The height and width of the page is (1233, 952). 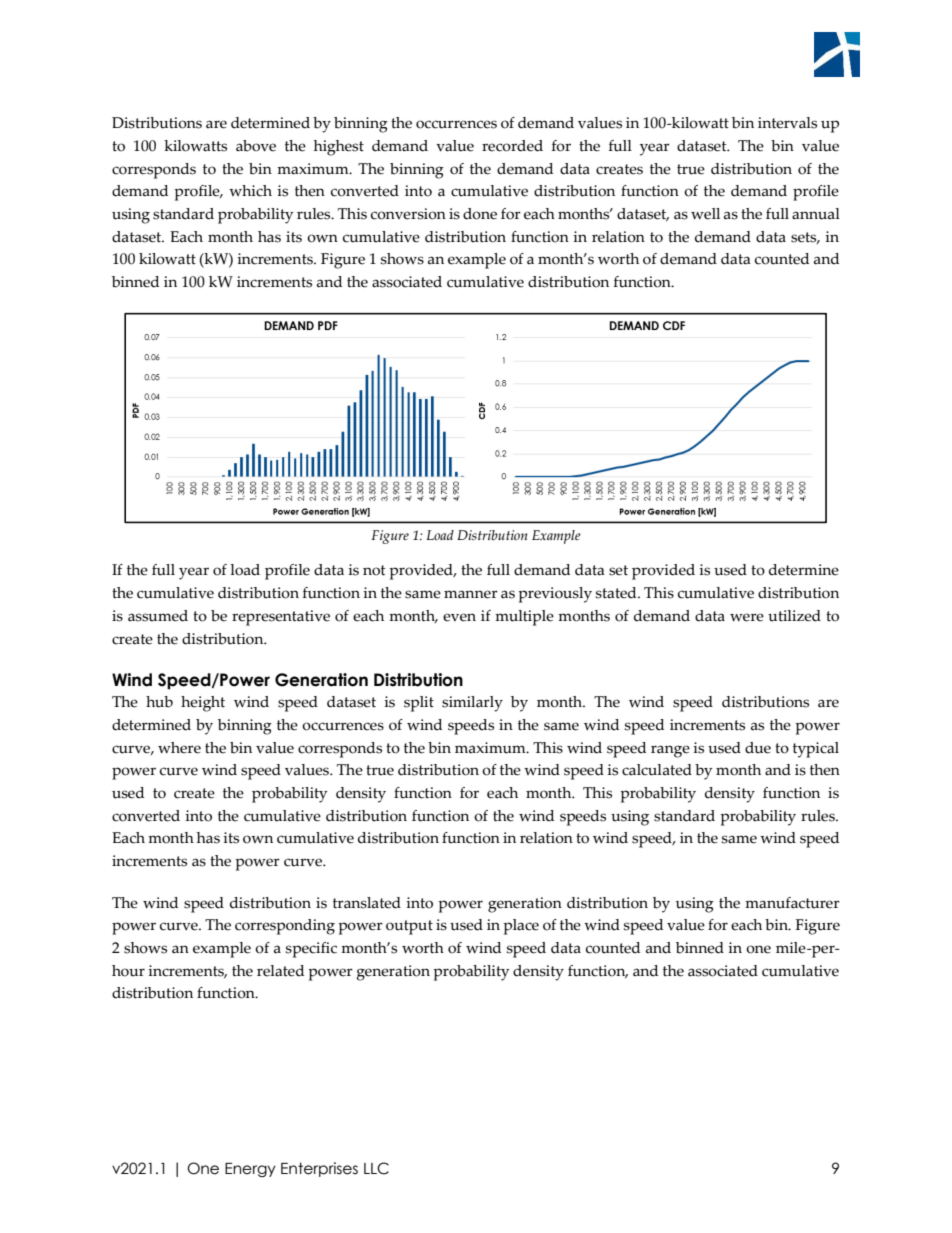 I want to click on representative, so click(x=281, y=618).
